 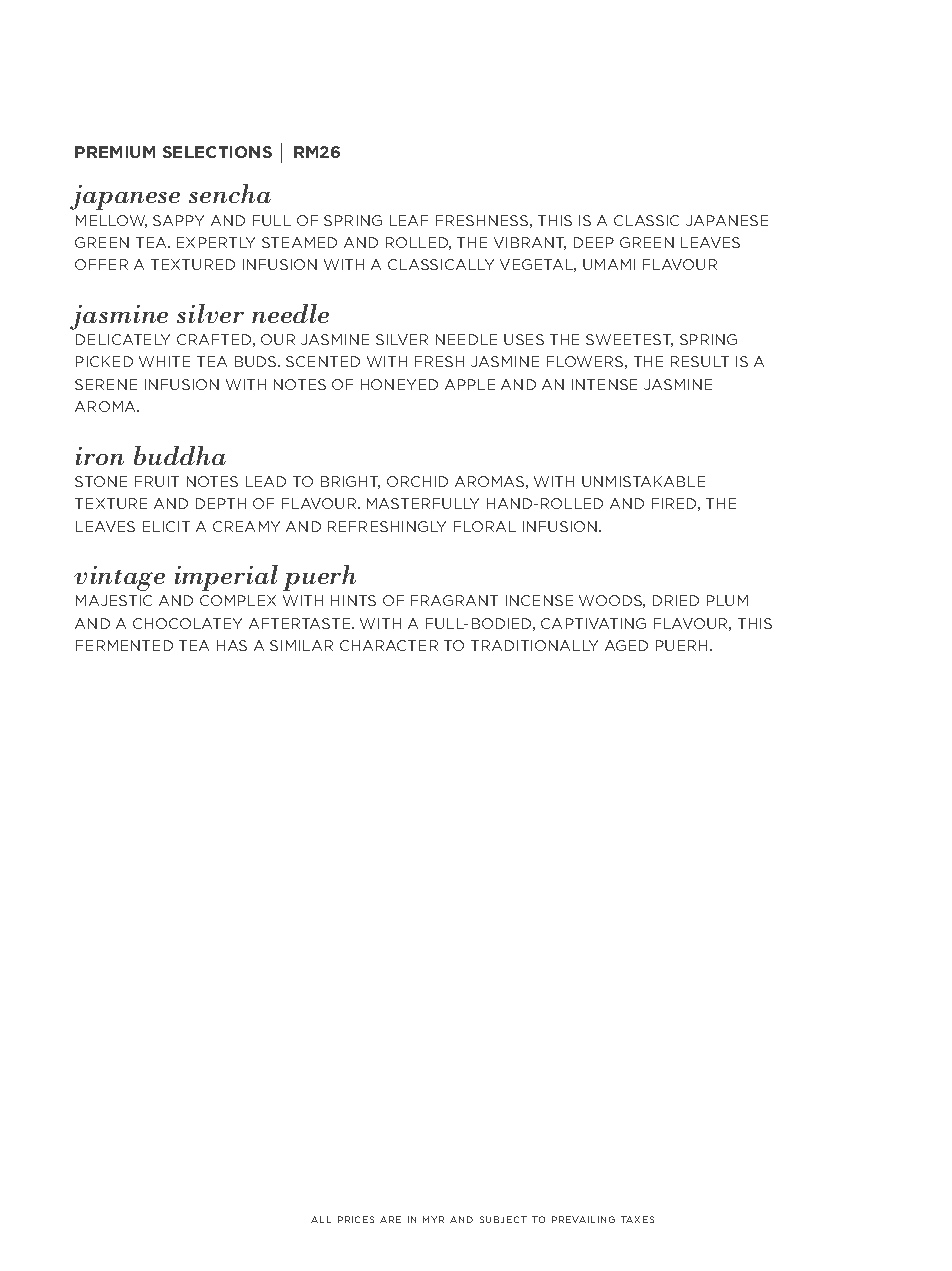 I want to click on SAPPY, so click(x=178, y=220).
